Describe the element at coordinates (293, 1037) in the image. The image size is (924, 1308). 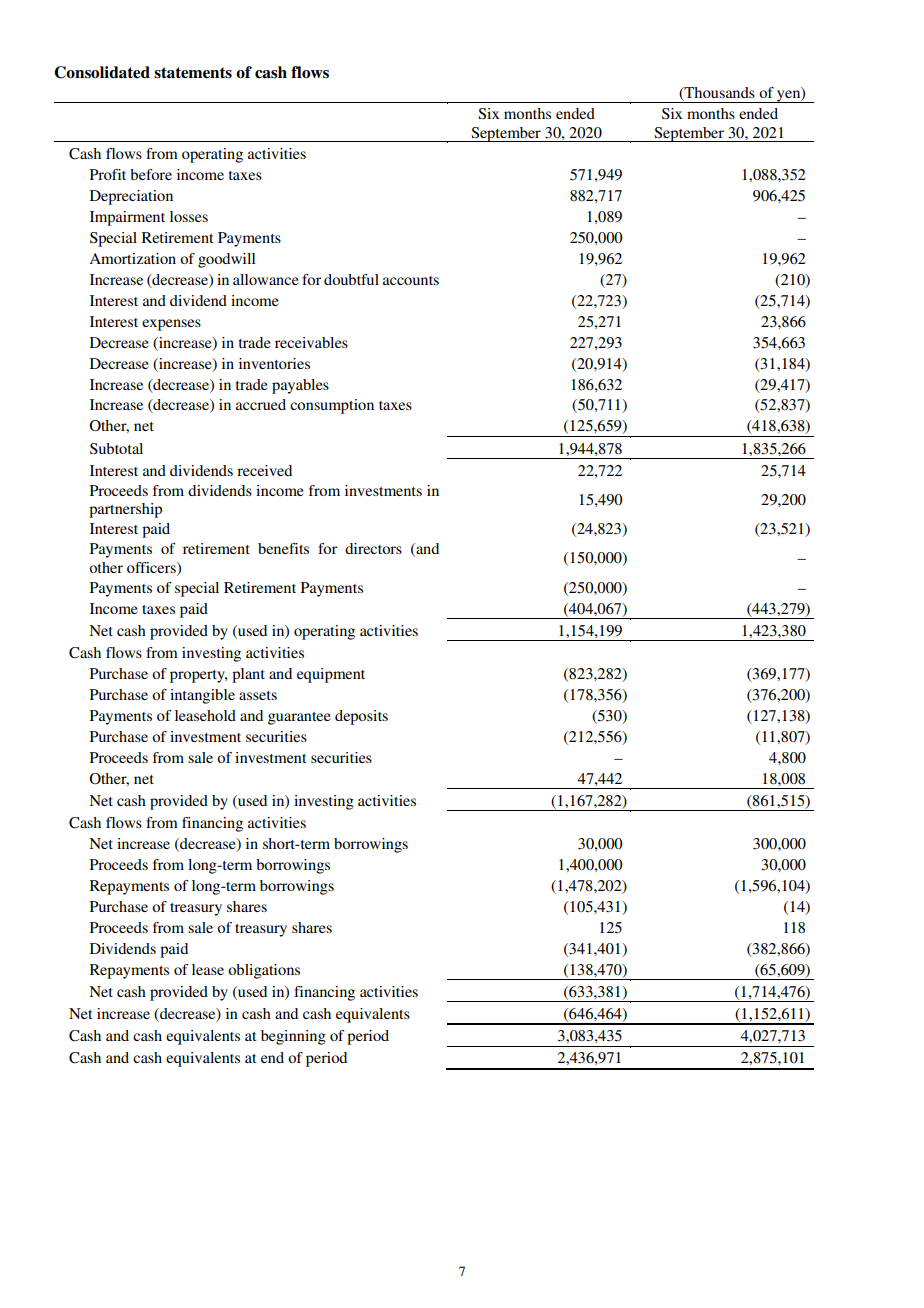
I see `beginning` at that location.
